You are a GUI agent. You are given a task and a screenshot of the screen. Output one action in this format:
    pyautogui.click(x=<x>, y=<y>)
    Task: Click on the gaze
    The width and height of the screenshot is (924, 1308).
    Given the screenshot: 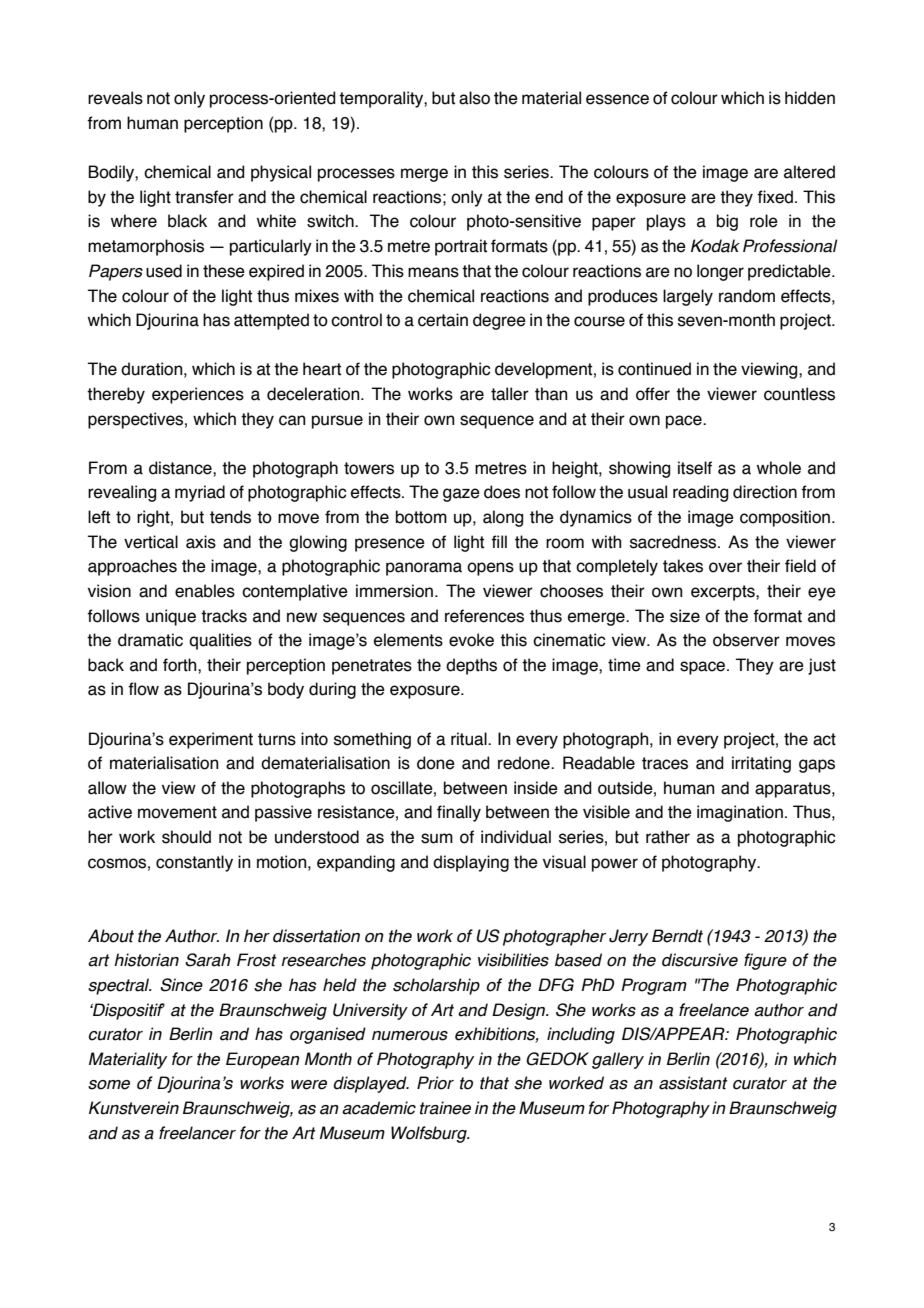 What is the action you would take?
    pyautogui.click(x=461, y=495)
